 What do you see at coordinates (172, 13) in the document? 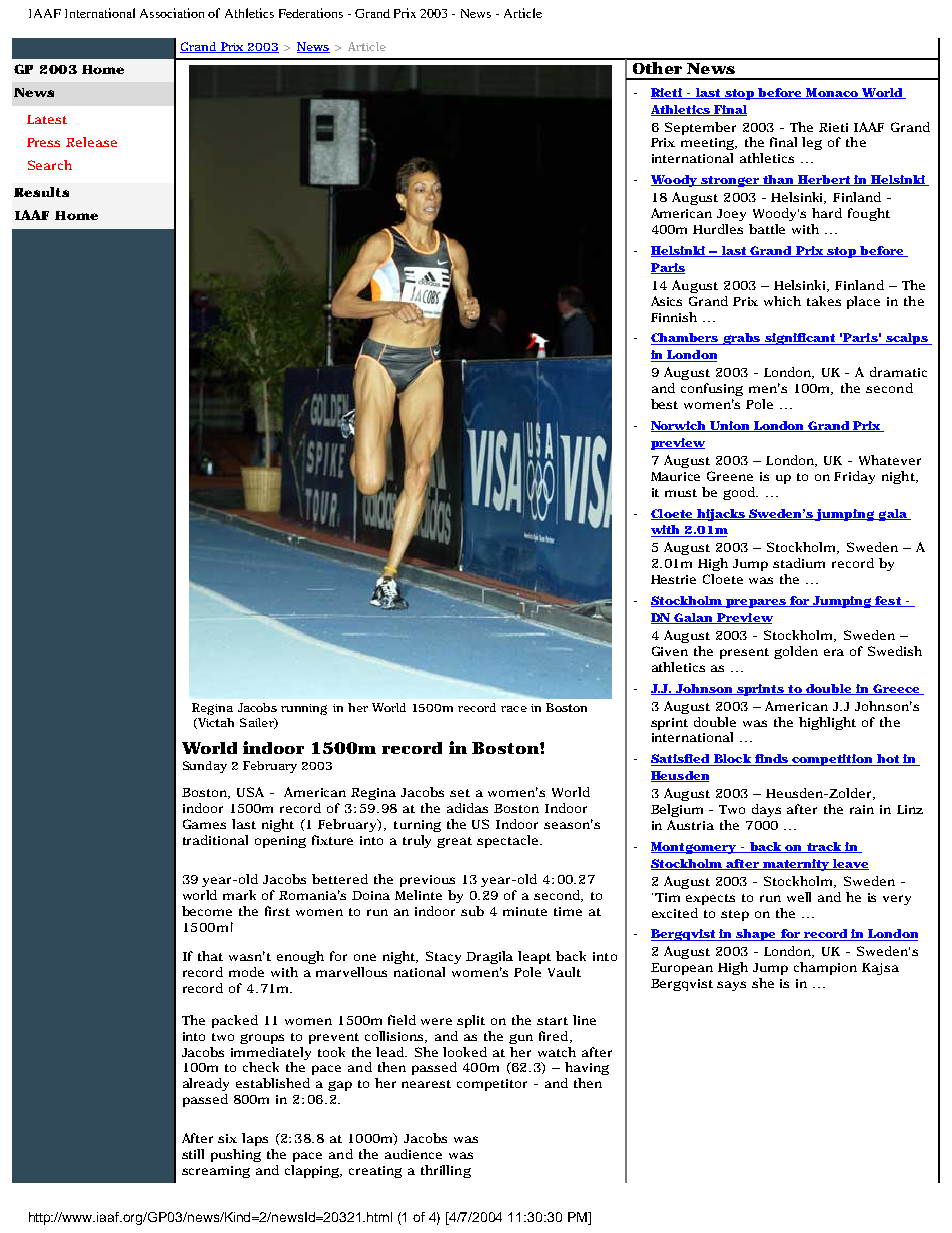
I see `Association` at bounding box center [172, 13].
